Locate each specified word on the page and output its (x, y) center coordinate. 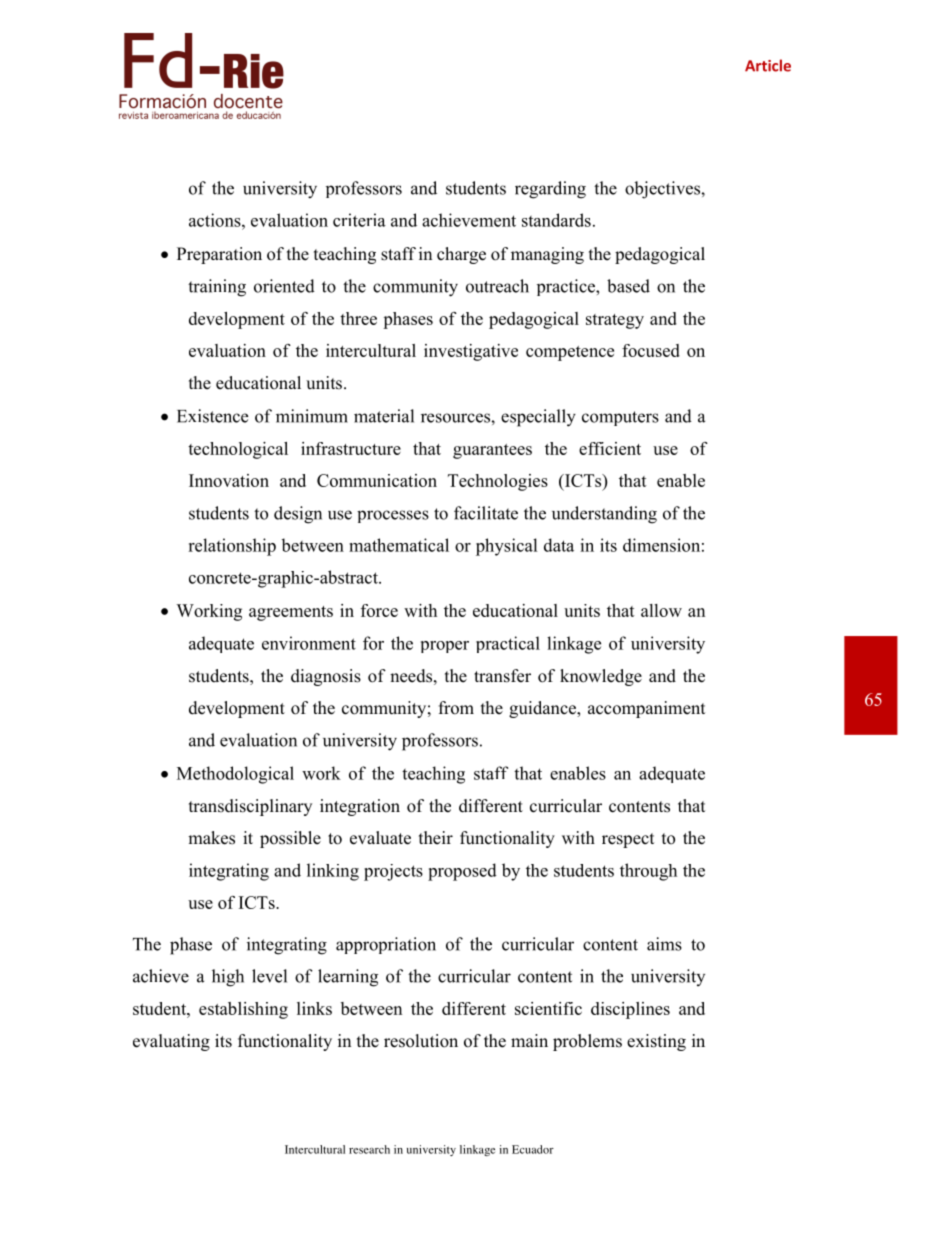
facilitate (486, 513)
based (628, 286)
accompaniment (646, 709)
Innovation (229, 480)
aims (664, 944)
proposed (462, 872)
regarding (550, 190)
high (228, 978)
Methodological (235, 775)
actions (216, 220)
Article (768, 65)
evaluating (171, 1042)
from (456, 708)
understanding (604, 515)
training (217, 288)
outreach (497, 286)
